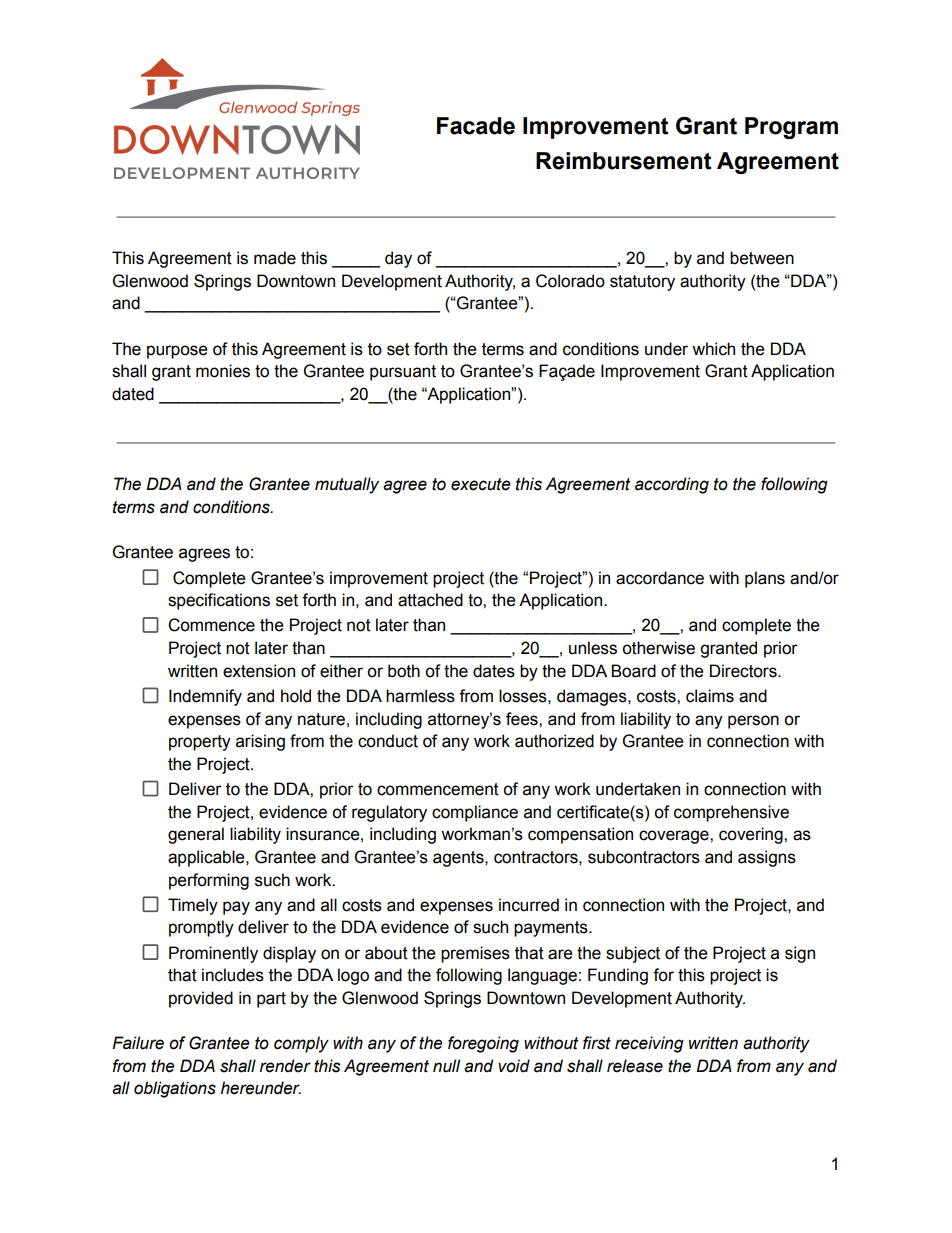 The width and height of the screenshot is (952, 1233). What do you see at coordinates (476, 126) in the screenshot?
I see `Facade` at bounding box center [476, 126].
